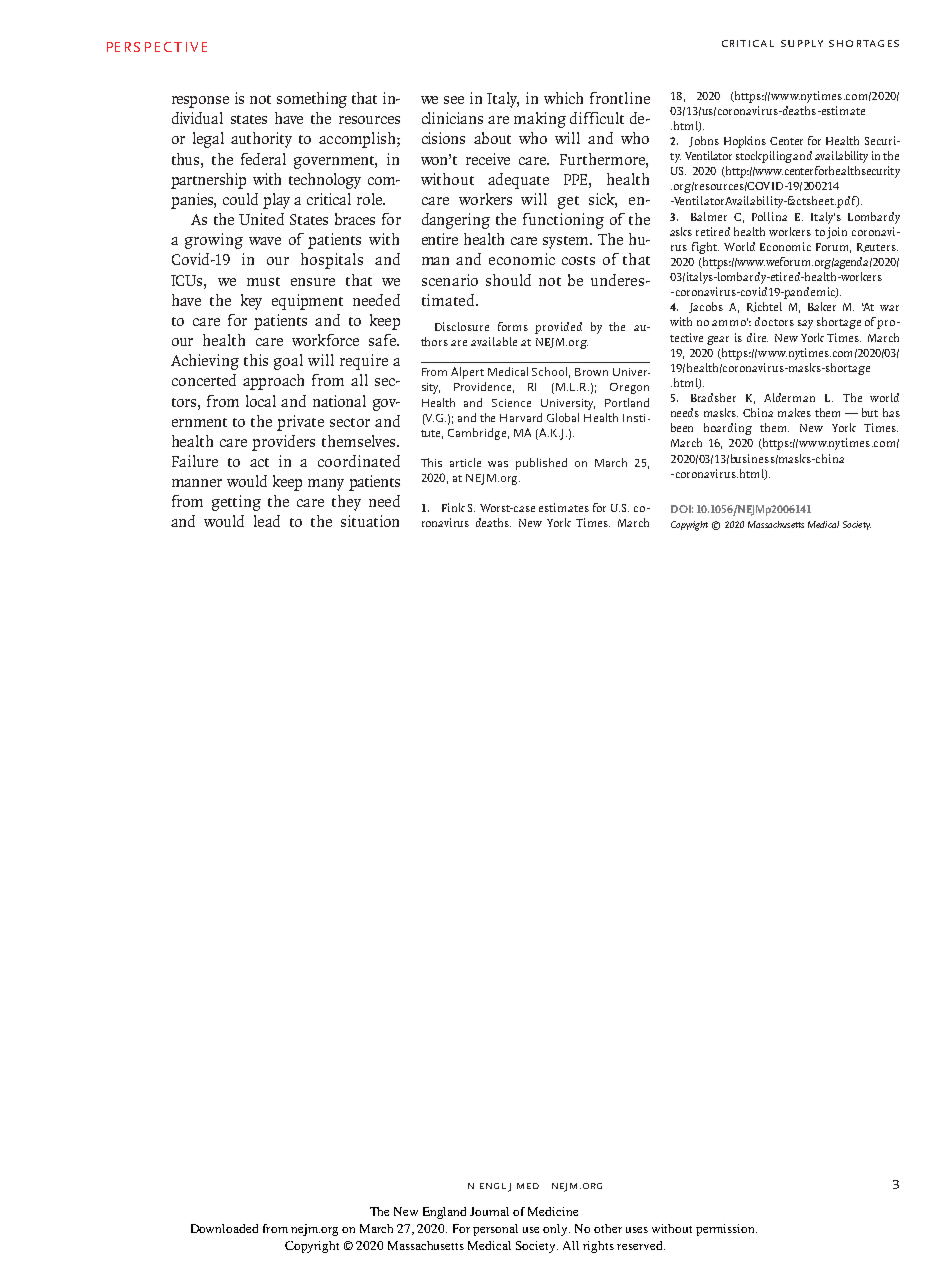 The width and height of the document is (952, 1270). I want to click on permission, so click(726, 1230).
